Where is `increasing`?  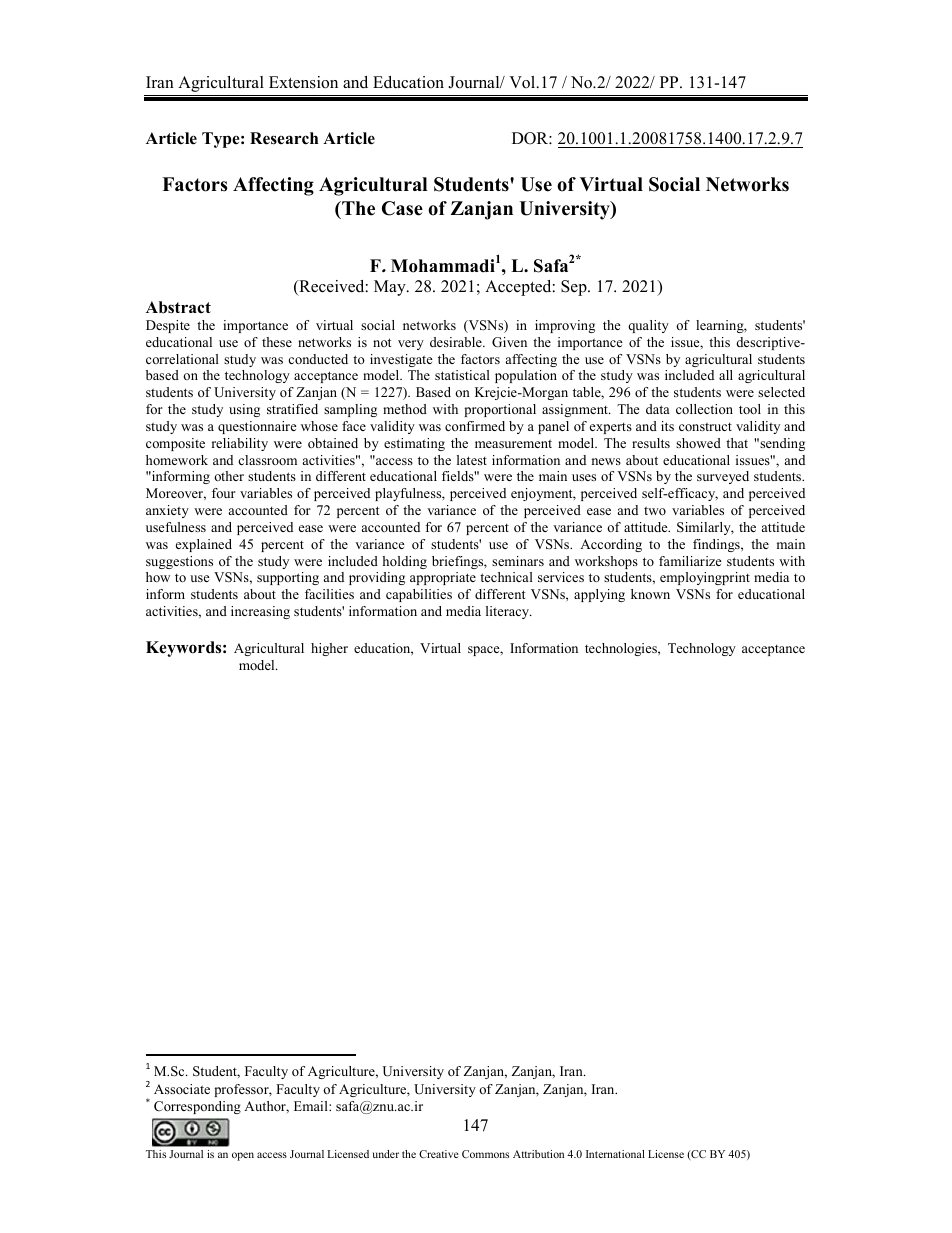 increasing is located at coordinates (260, 612).
